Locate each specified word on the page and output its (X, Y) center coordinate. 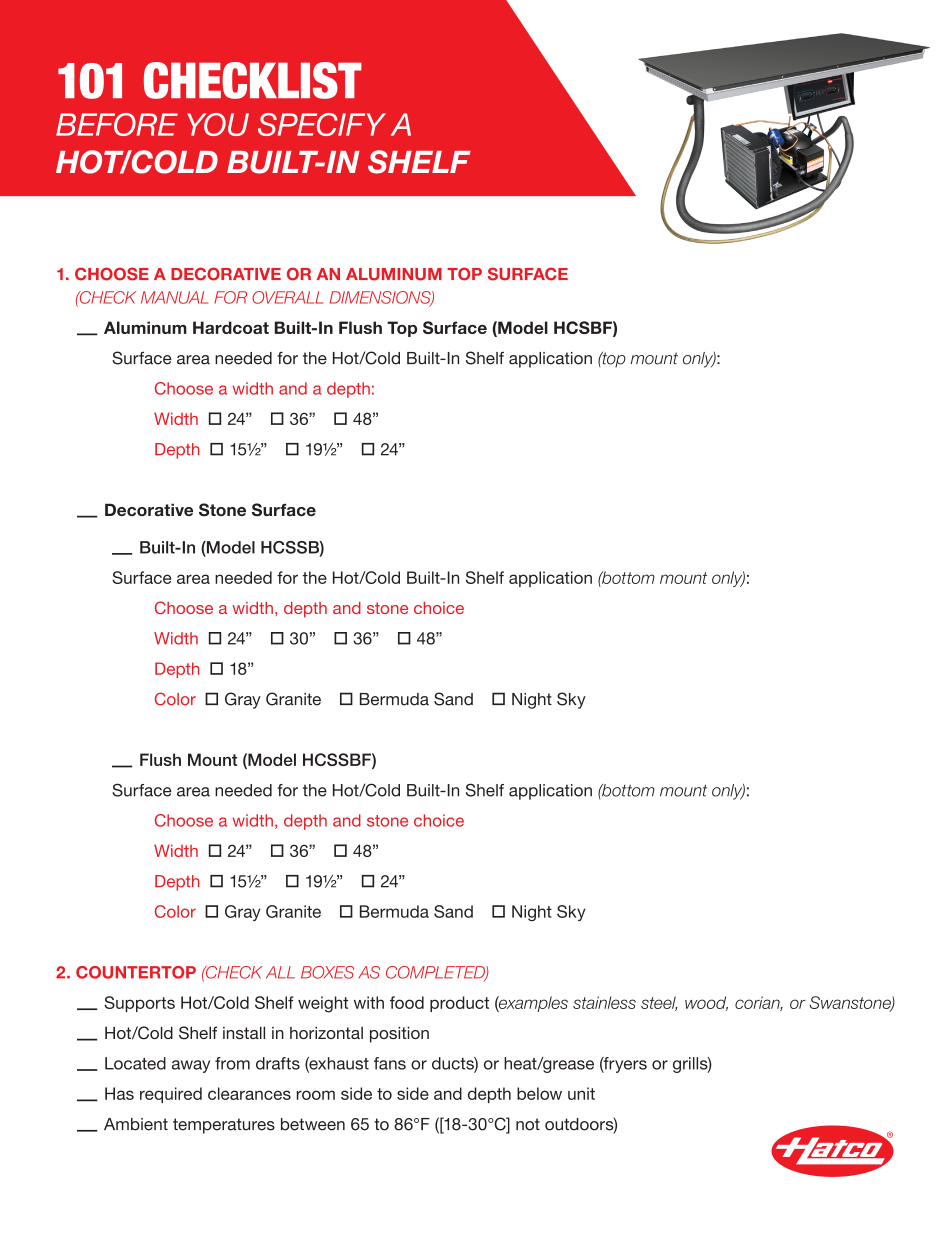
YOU (218, 124)
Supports (139, 1004)
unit (581, 1093)
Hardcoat (231, 327)
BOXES (327, 972)
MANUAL (174, 297)
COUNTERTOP (136, 972)
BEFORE (117, 124)
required (171, 1095)
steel (659, 1003)
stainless (604, 1002)
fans (390, 1063)
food (407, 1002)
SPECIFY (322, 124)
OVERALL (287, 297)
